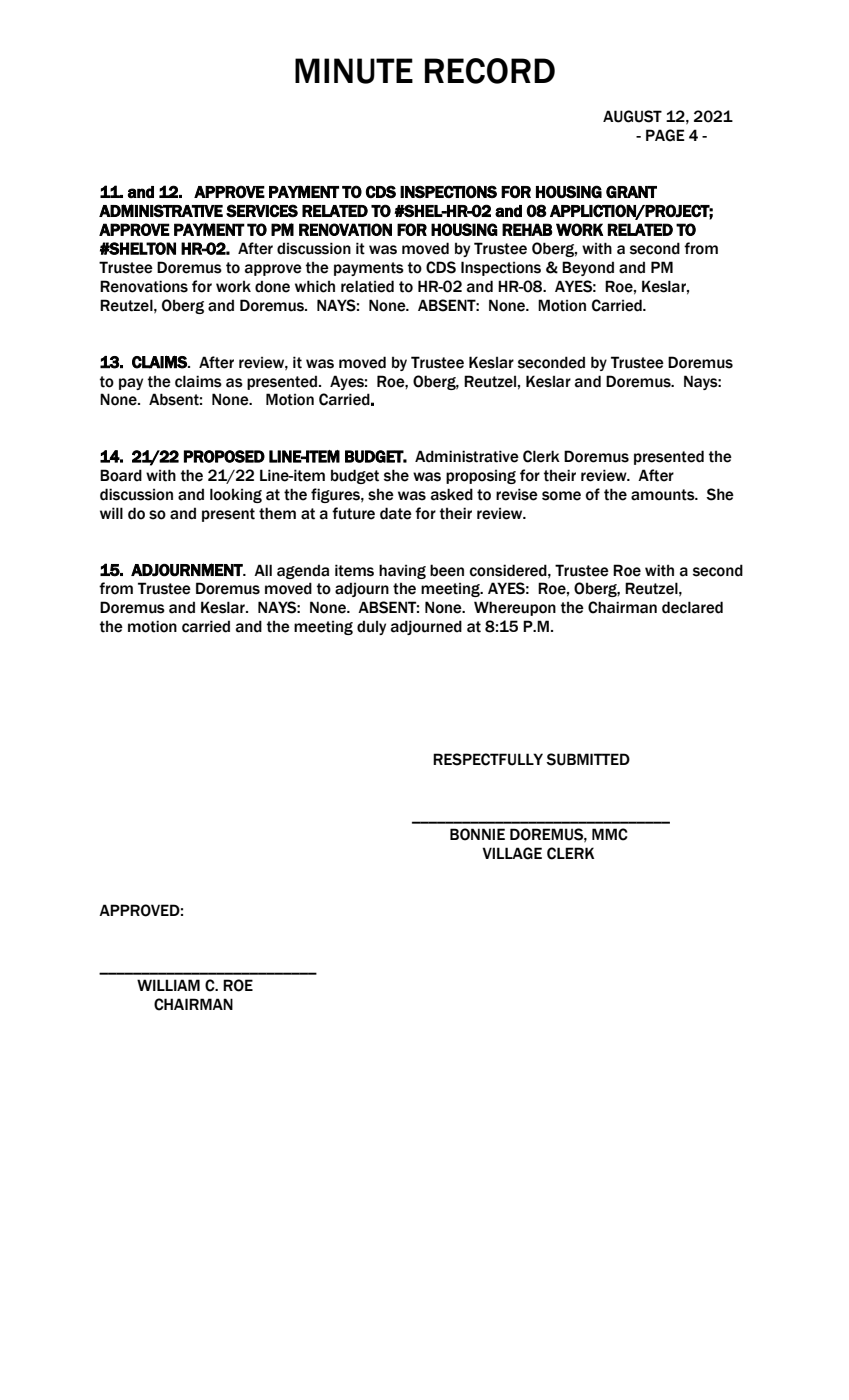 This document has height=1400, width=849. What do you see at coordinates (609, 834) in the document?
I see `MMC` at bounding box center [609, 834].
